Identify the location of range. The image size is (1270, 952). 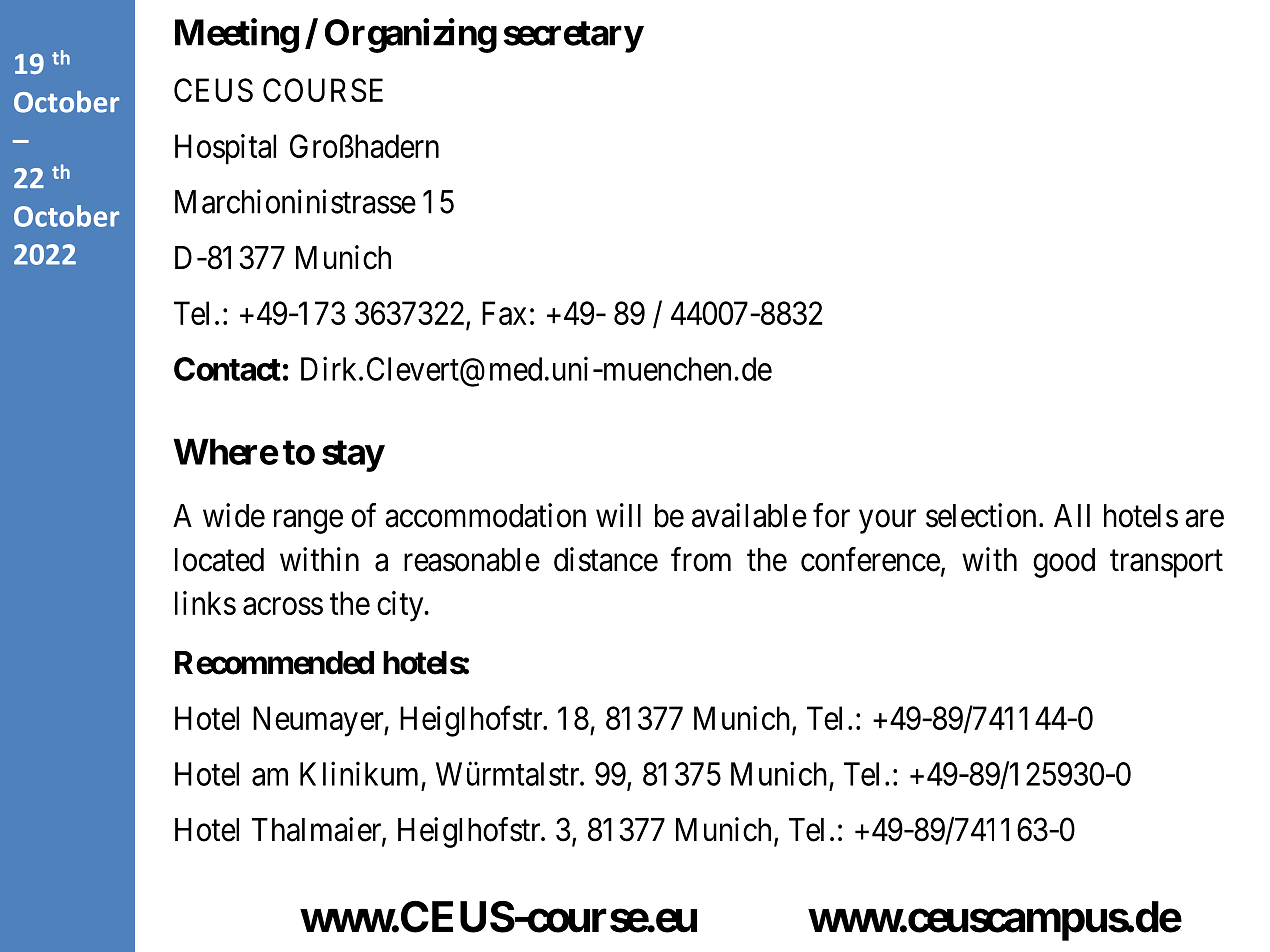
(308, 522).
